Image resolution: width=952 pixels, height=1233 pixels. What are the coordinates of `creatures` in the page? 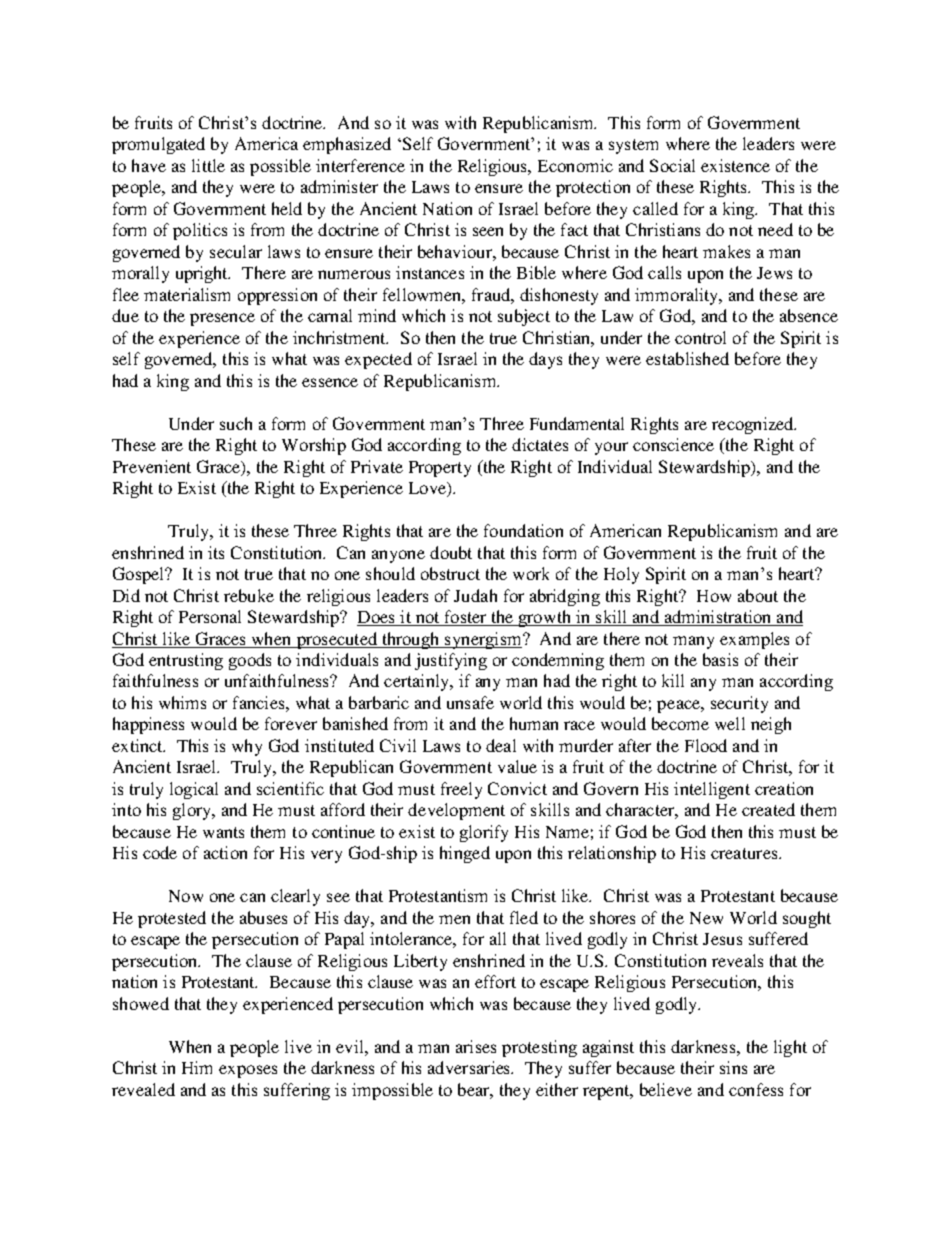 It's located at (745, 853).
